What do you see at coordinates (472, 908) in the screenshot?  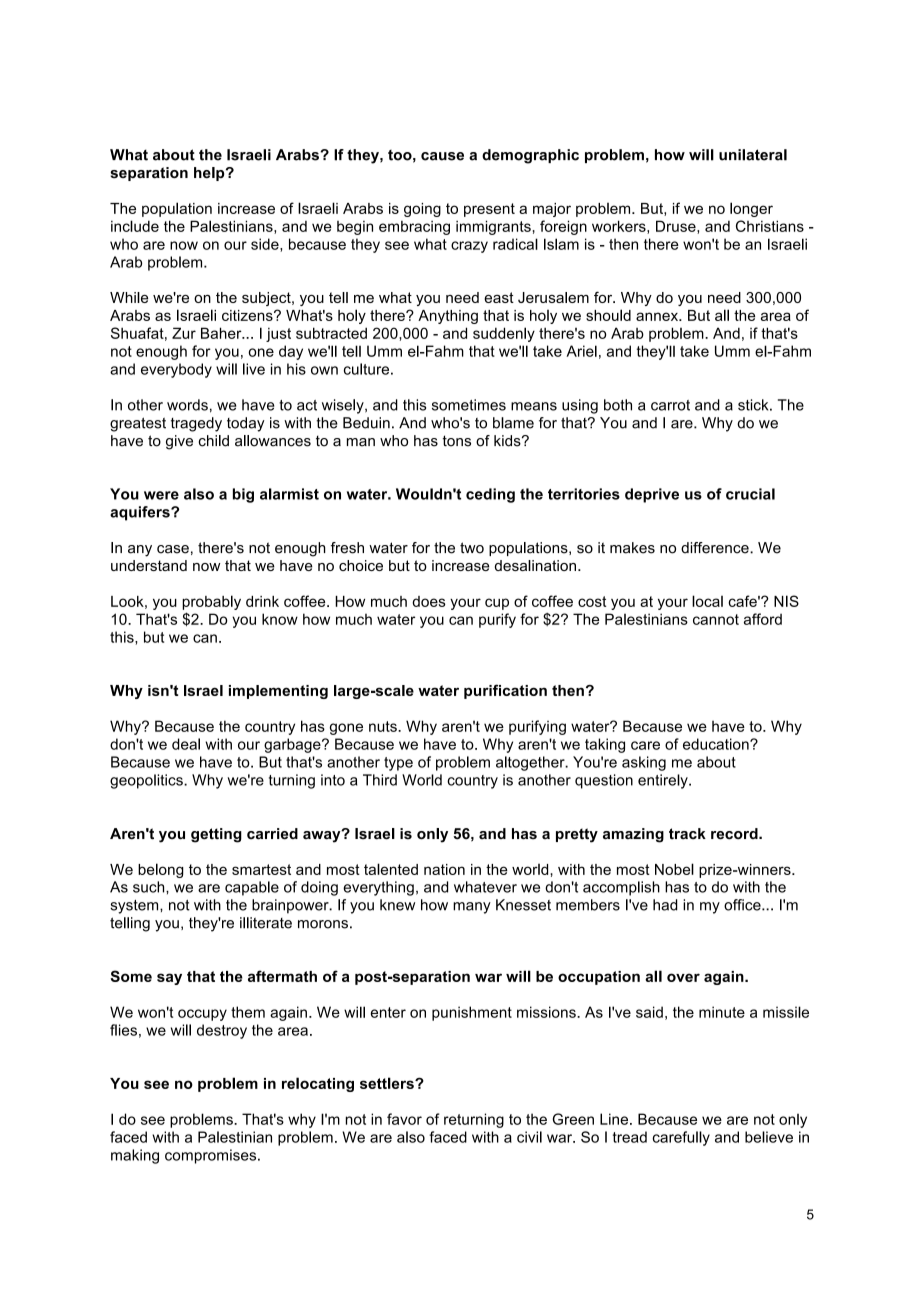 I see `many` at bounding box center [472, 908].
